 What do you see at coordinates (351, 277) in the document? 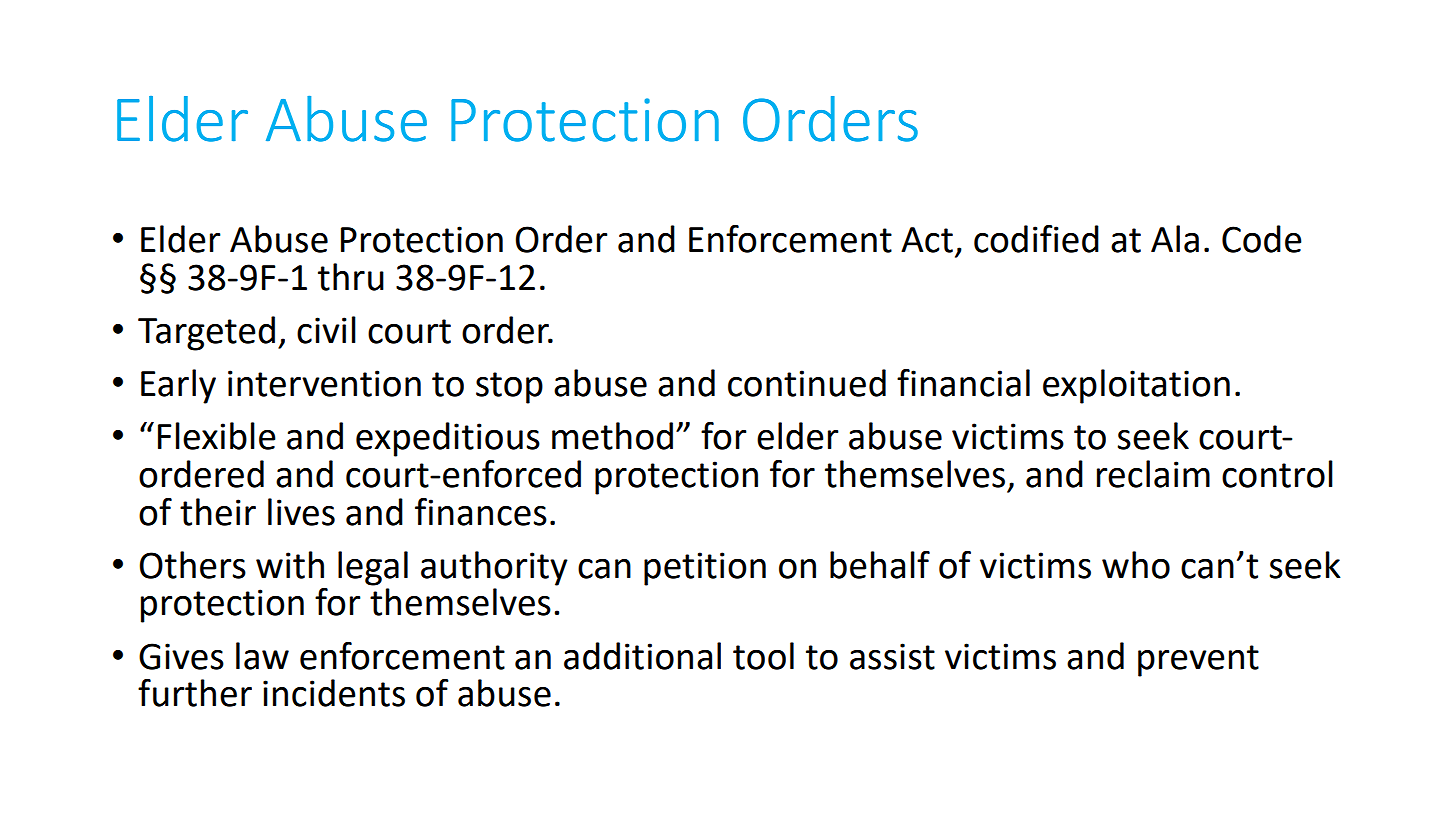
I see `thru` at bounding box center [351, 277].
